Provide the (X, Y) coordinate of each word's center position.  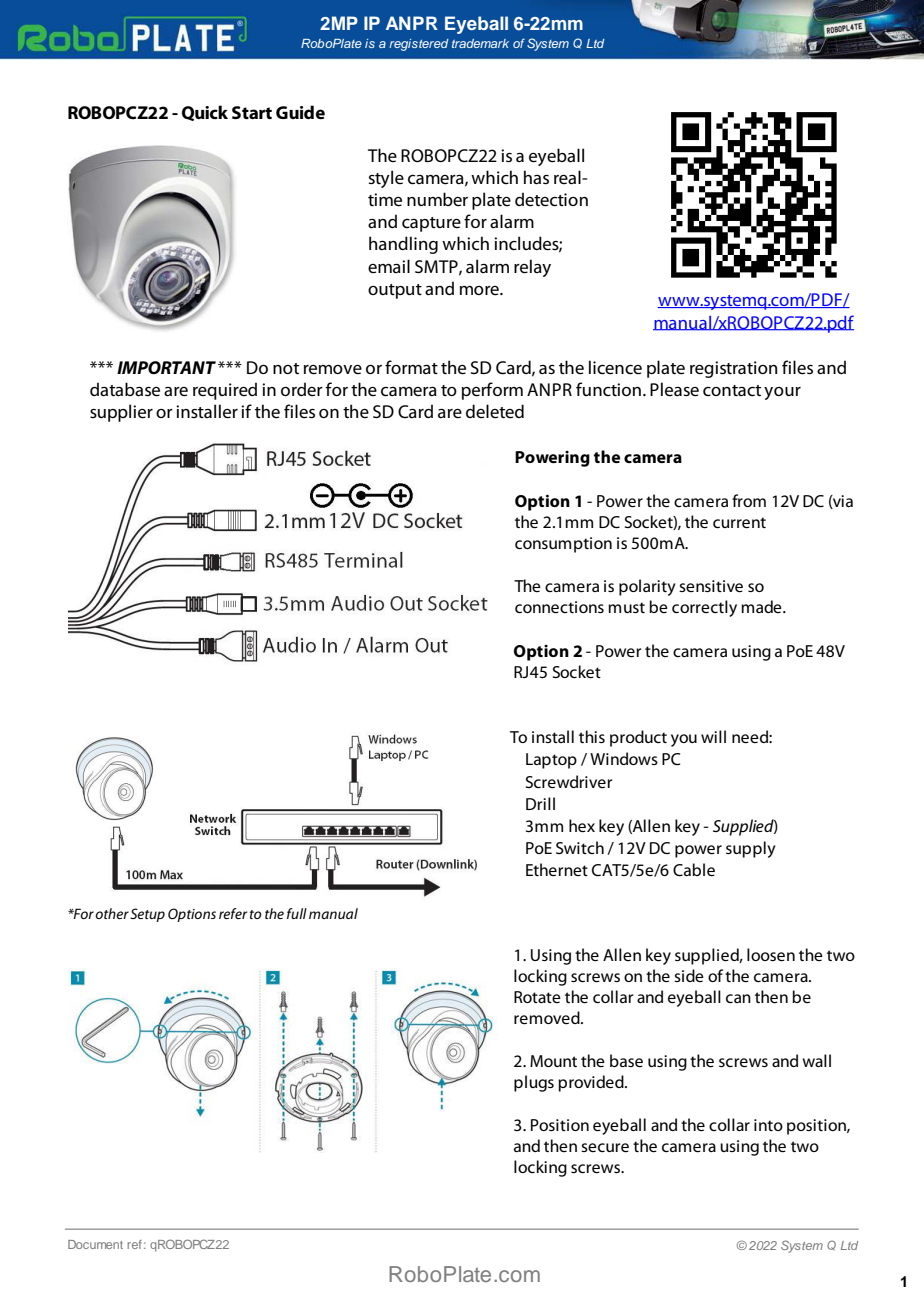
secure (605, 1147)
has (536, 177)
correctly (704, 608)
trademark (480, 43)
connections (559, 607)
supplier (121, 413)
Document (95, 1244)
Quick (205, 113)
